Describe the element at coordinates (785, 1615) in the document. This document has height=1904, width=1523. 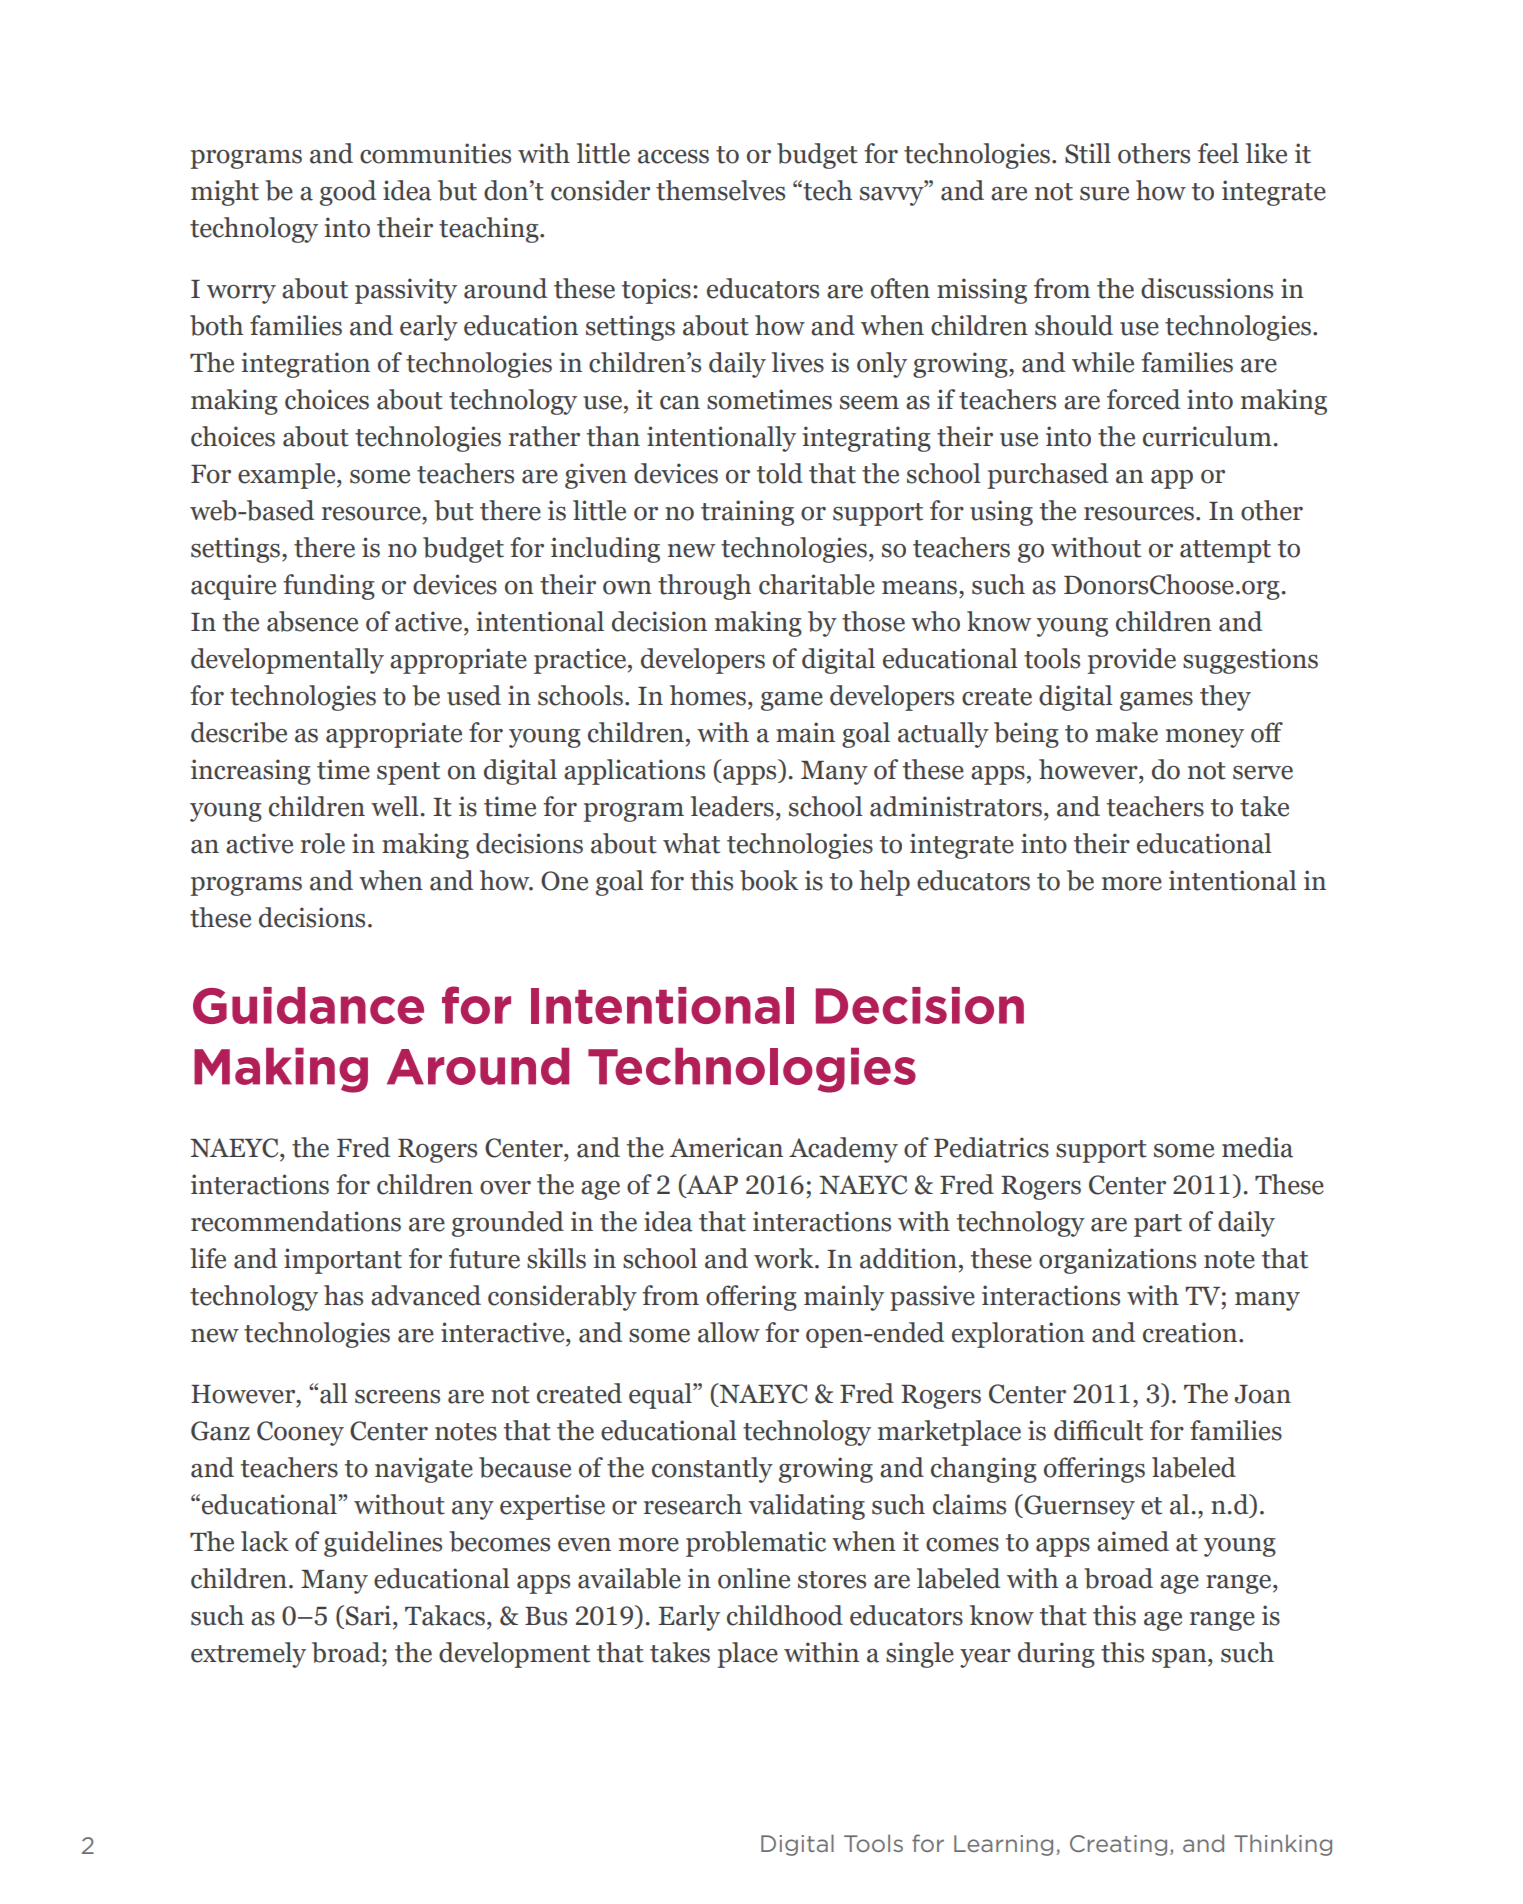
I see `childhood` at that location.
